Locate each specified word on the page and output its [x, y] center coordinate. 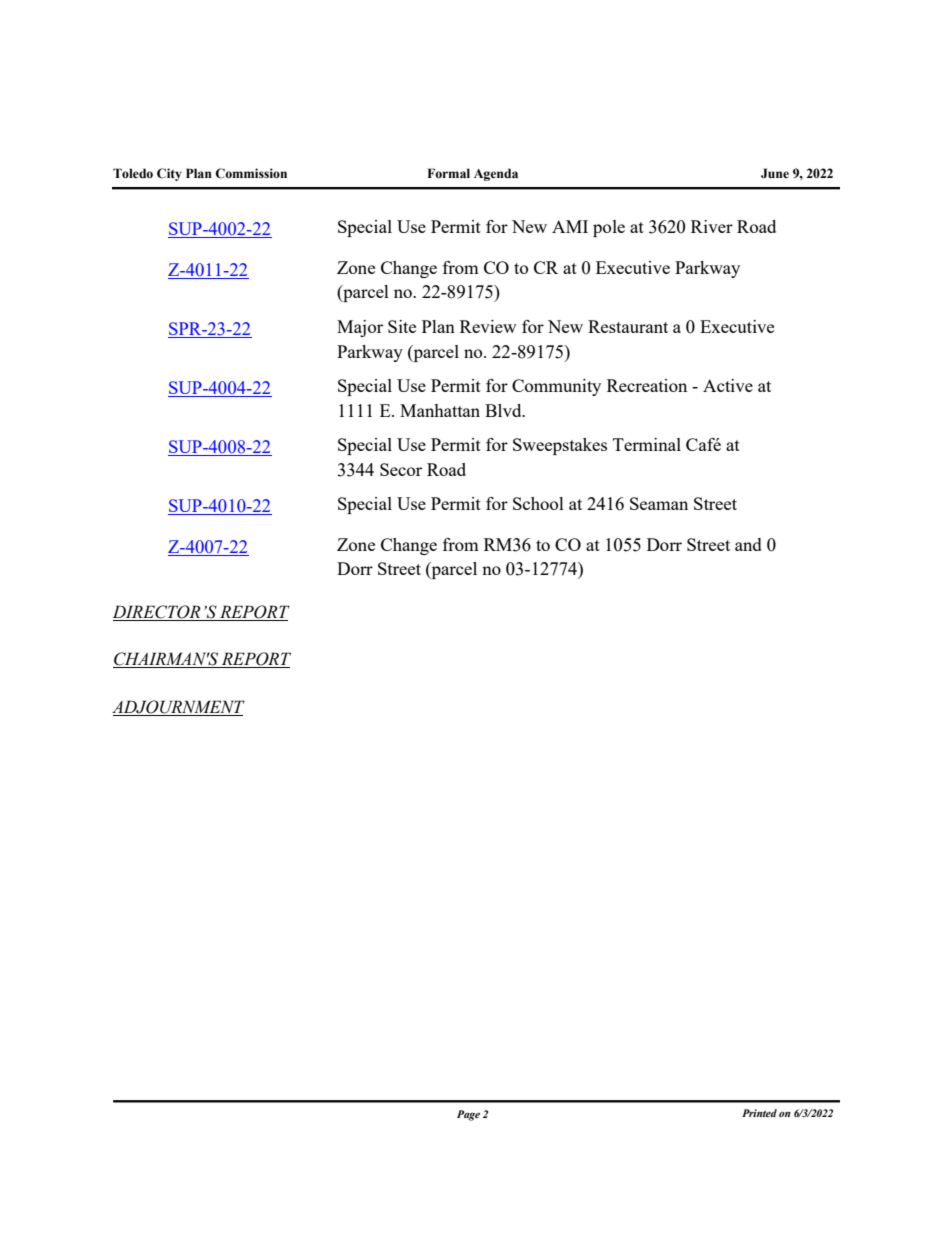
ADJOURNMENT [178, 708]
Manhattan [440, 410]
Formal [448, 173]
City [169, 174]
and [748, 544]
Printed [759, 1113]
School [538, 503]
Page [468, 1115]
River [712, 226]
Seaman [659, 503]
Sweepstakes [560, 446]
